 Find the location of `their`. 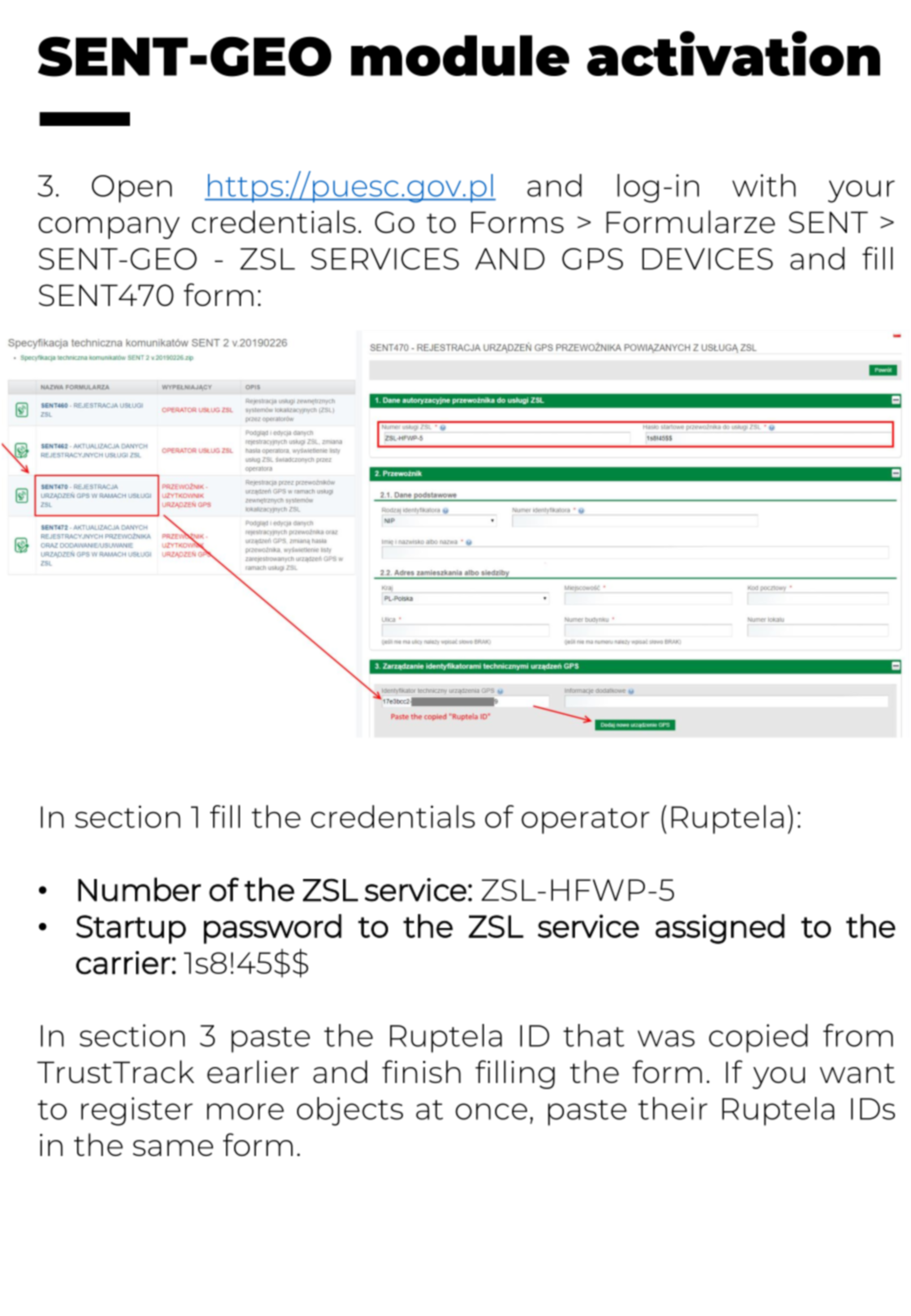

their is located at coordinates (673, 1108).
